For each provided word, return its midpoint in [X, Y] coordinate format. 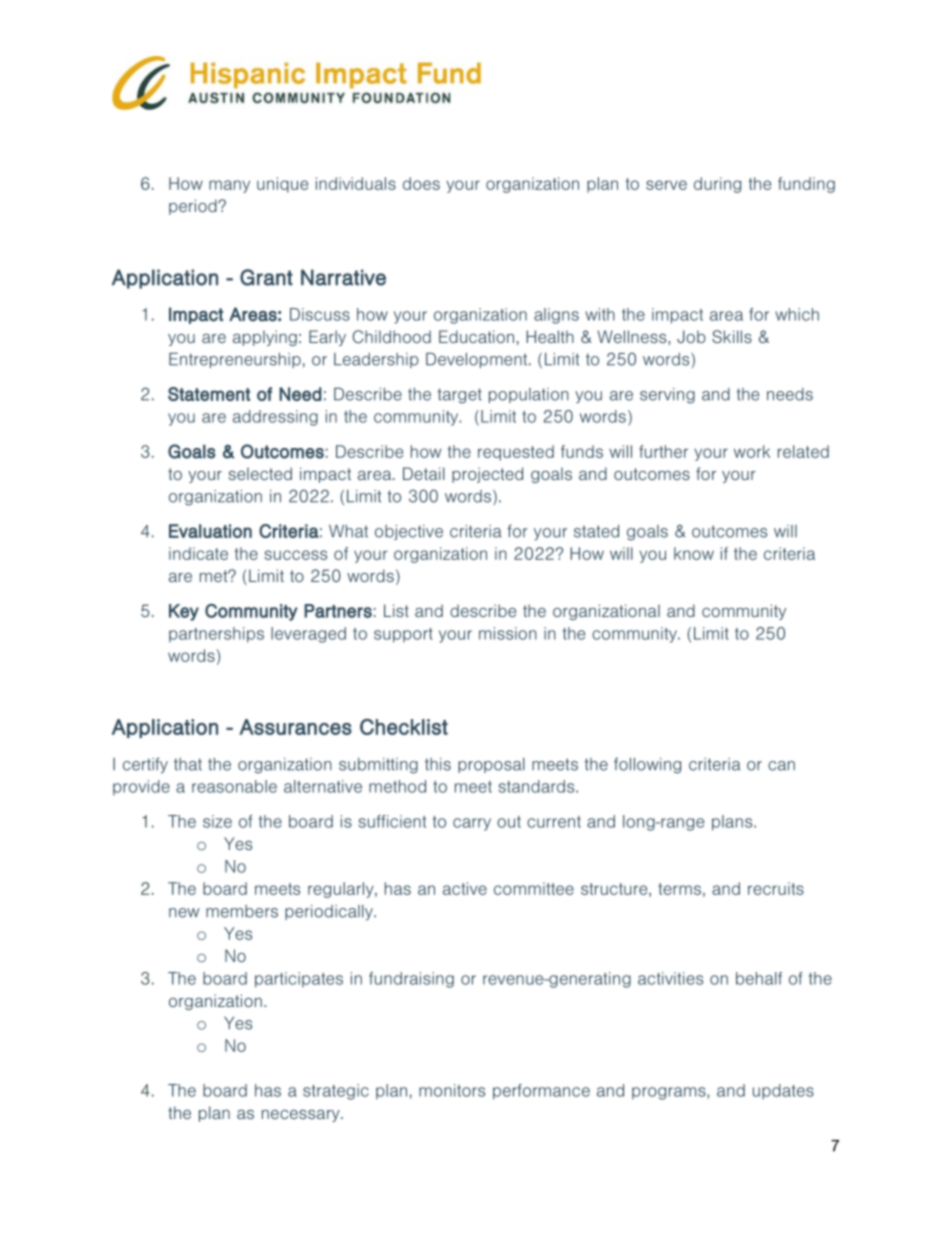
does [421, 183]
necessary [302, 1116]
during [717, 185]
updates [783, 1092]
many [229, 186]
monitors [452, 1090]
